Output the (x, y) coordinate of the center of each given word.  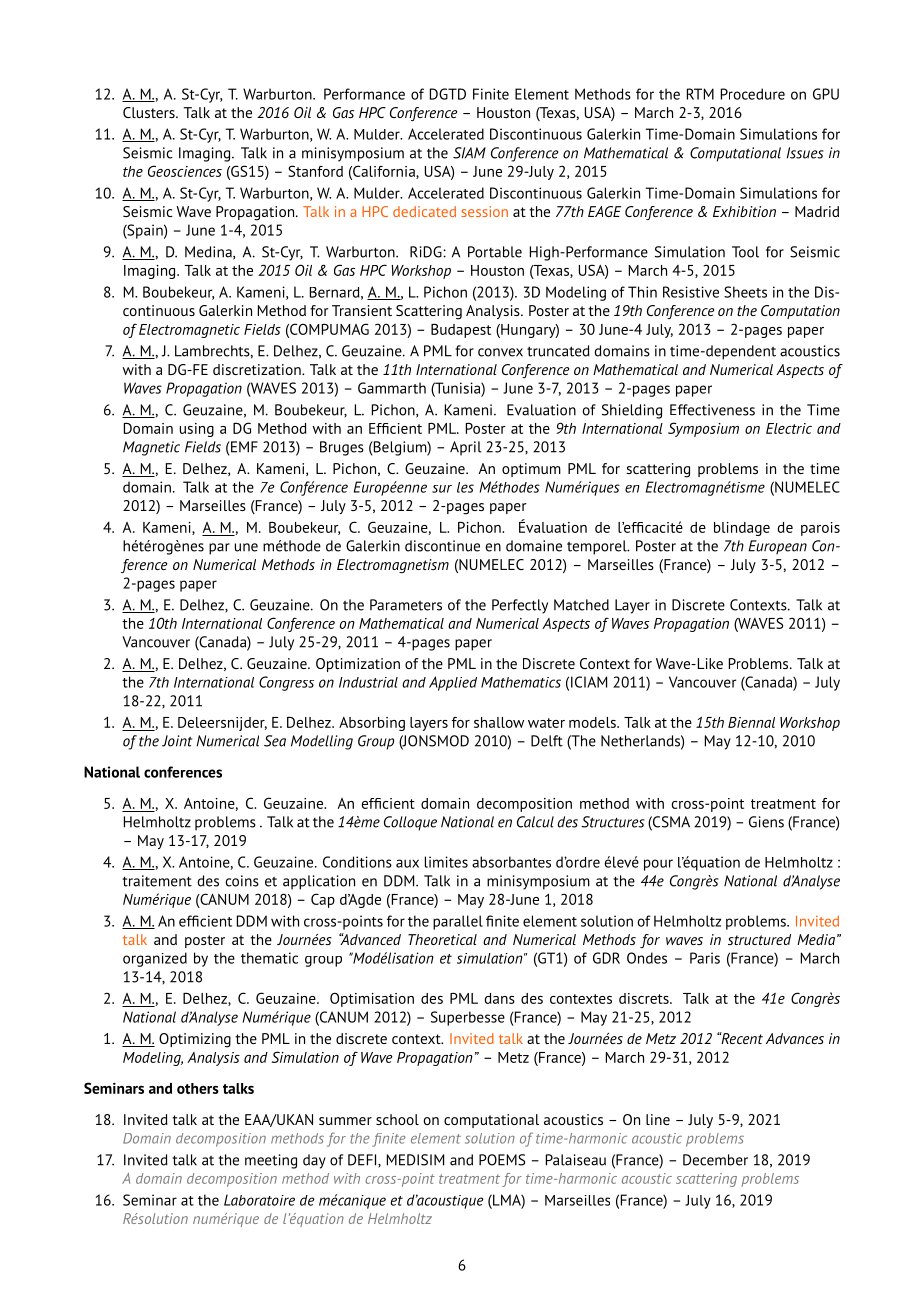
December (715, 1160)
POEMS (502, 1160)
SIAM (469, 153)
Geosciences (185, 171)
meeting (271, 1161)
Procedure (753, 94)
